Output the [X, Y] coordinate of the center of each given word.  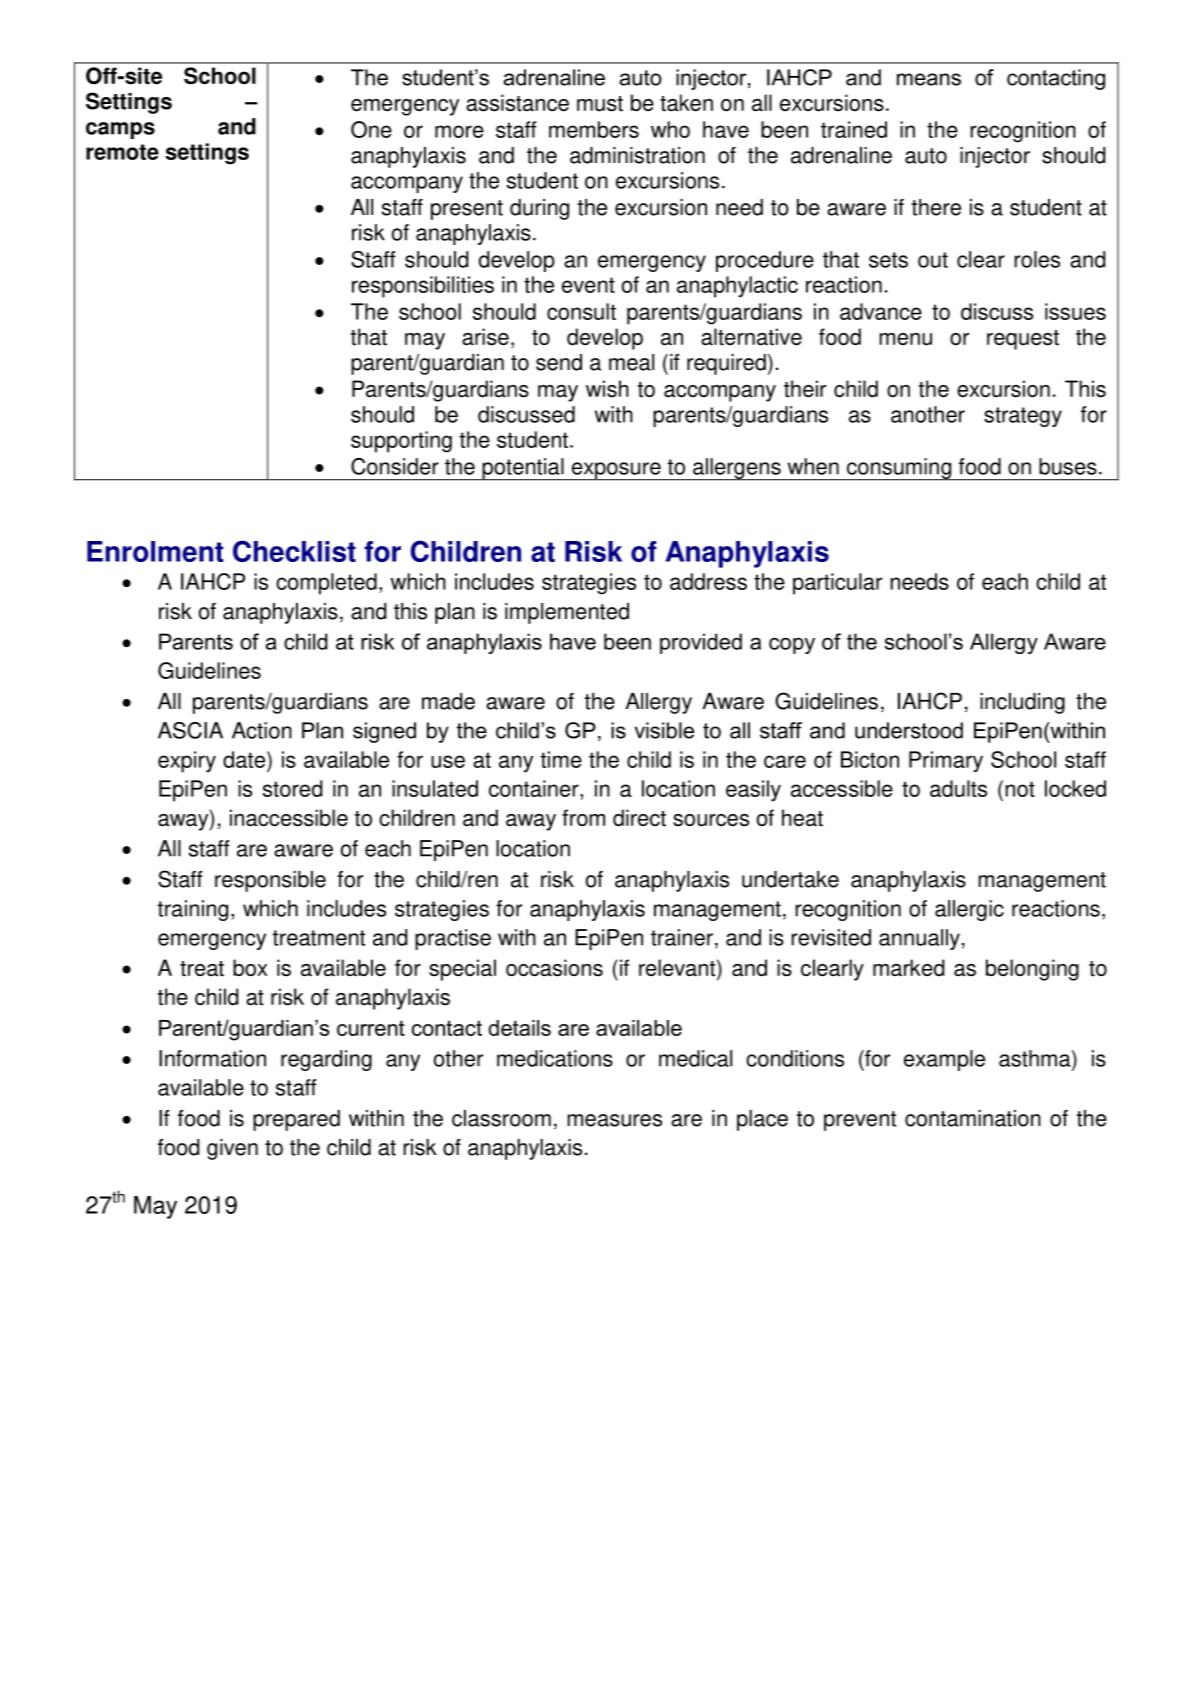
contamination [973, 1118]
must [600, 104]
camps [120, 130]
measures [614, 1120]
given [232, 1149]
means [929, 79]
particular [837, 584]
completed [326, 584]
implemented [567, 613]
